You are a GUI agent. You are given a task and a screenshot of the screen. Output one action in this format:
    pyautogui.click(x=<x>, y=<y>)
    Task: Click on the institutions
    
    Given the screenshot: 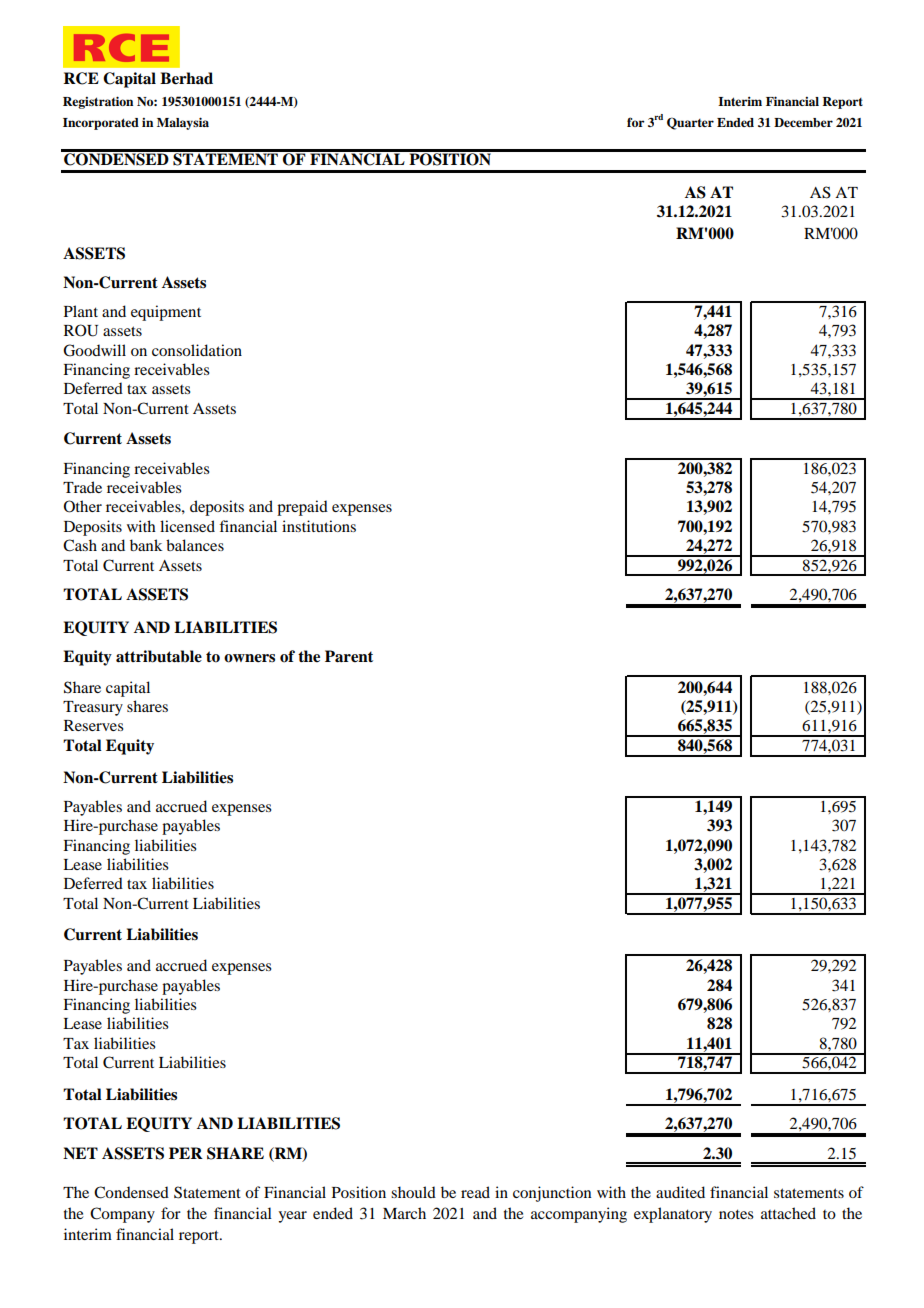 What is the action you would take?
    pyautogui.click(x=319, y=526)
